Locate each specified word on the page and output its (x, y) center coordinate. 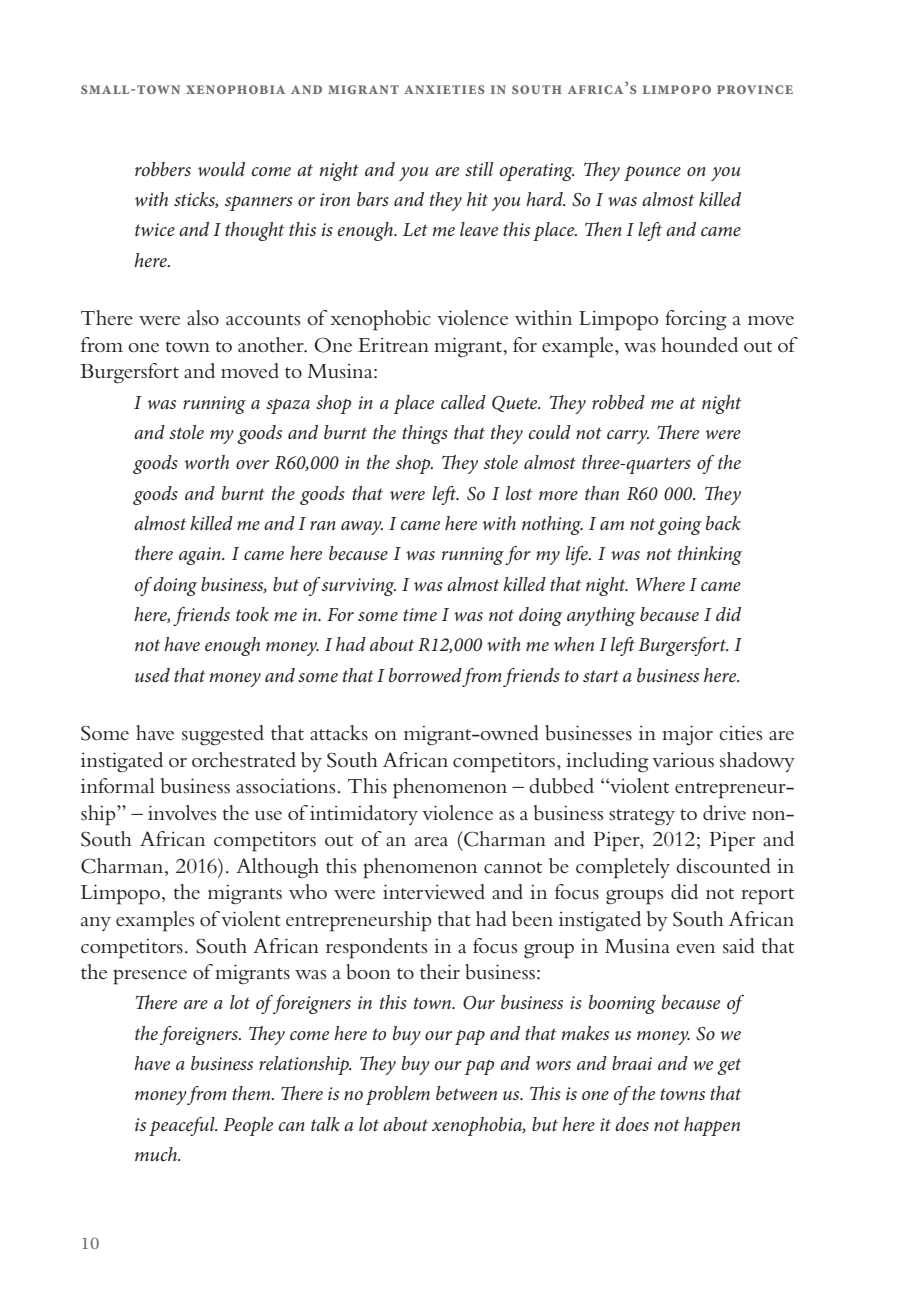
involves (182, 813)
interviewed (434, 892)
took (252, 614)
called (463, 402)
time (420, 614)
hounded (699, 345)
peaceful (183, 1126)
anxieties (444, 89)
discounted (723, 866)
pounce (652, 173)
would (221, 169)
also (203, 318)
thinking (710, 555)
